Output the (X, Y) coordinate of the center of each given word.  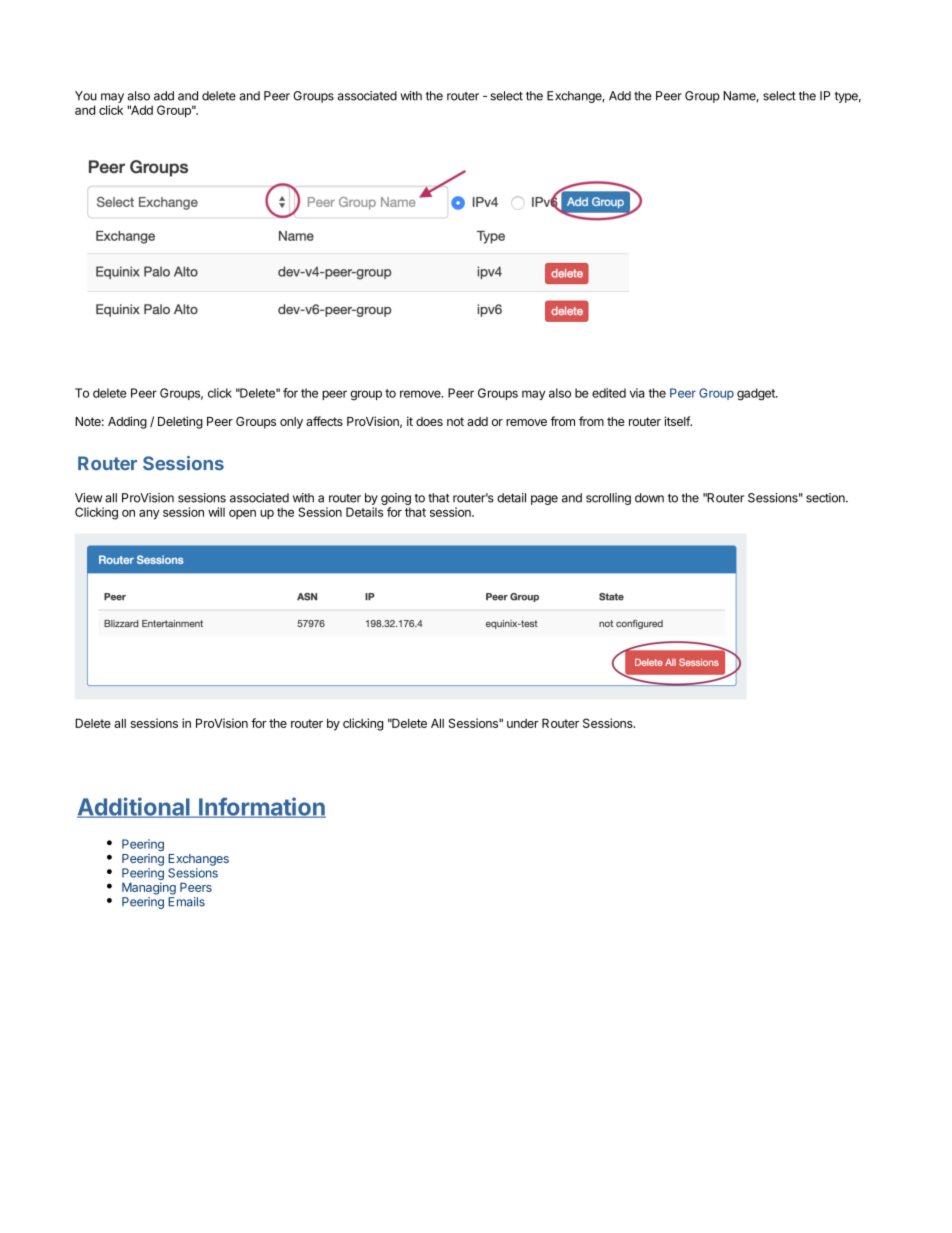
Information (261, 807)
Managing (149, 888)
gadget (757, 394)
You (86, 96)
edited (609, 393)
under (523, 723)
